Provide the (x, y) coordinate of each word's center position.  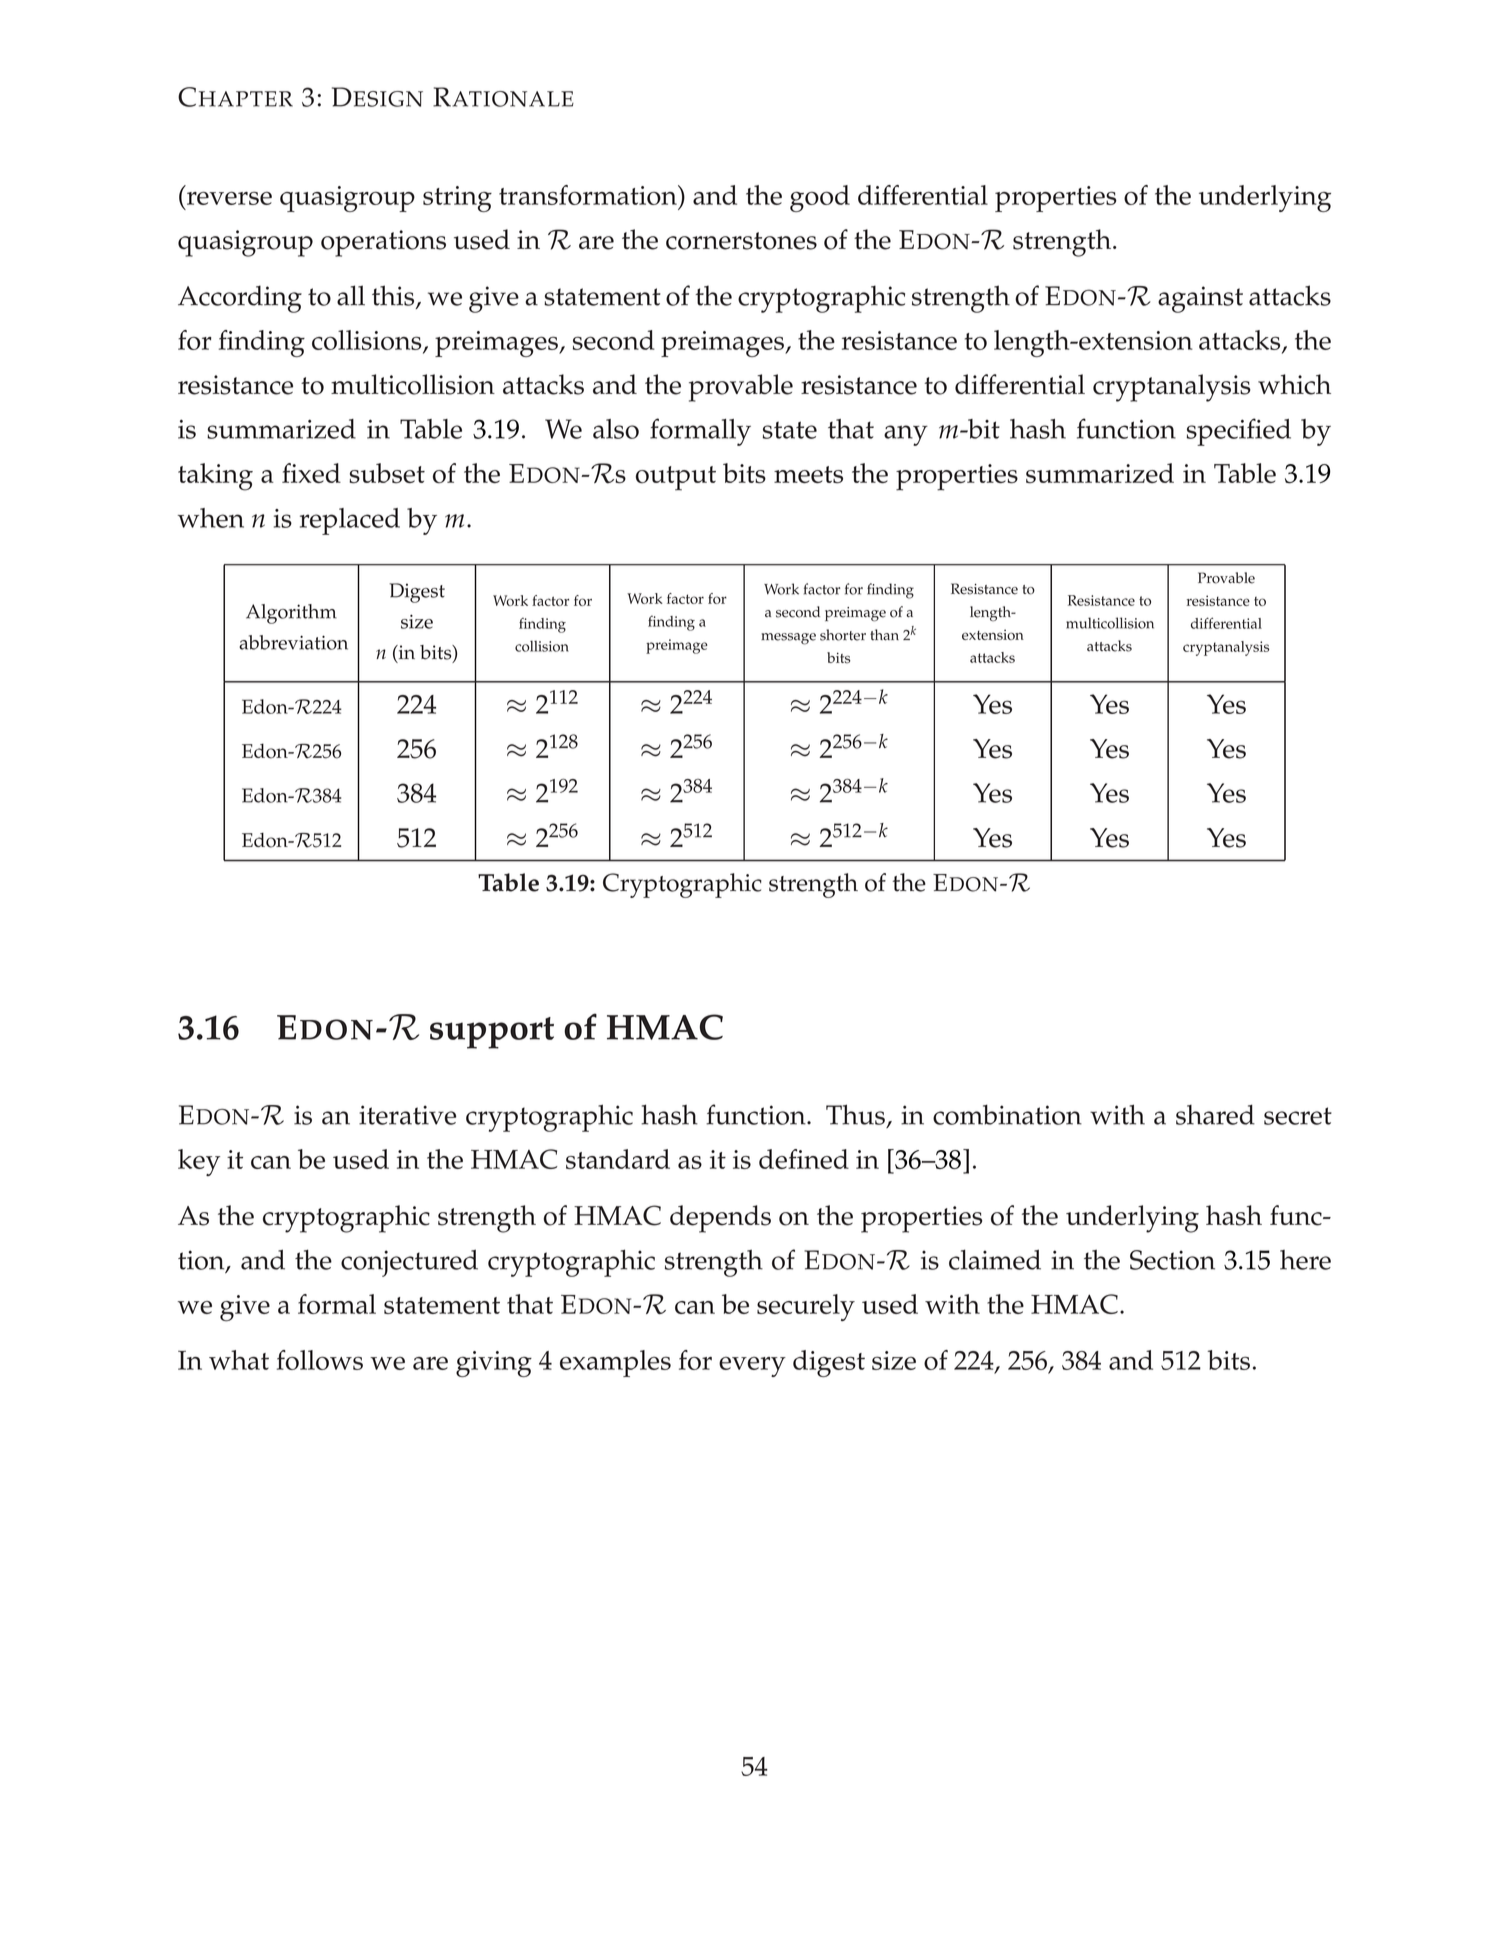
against (1200, 299)
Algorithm (291, 614)
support (492, 1033)
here (1305, 1260)
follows (320, 1360)
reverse (229, 198)
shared (1215, 1114)
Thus (855, 1114)
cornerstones (741, 241)
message (788, 639)
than (884, 635)
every (752, 1367)
